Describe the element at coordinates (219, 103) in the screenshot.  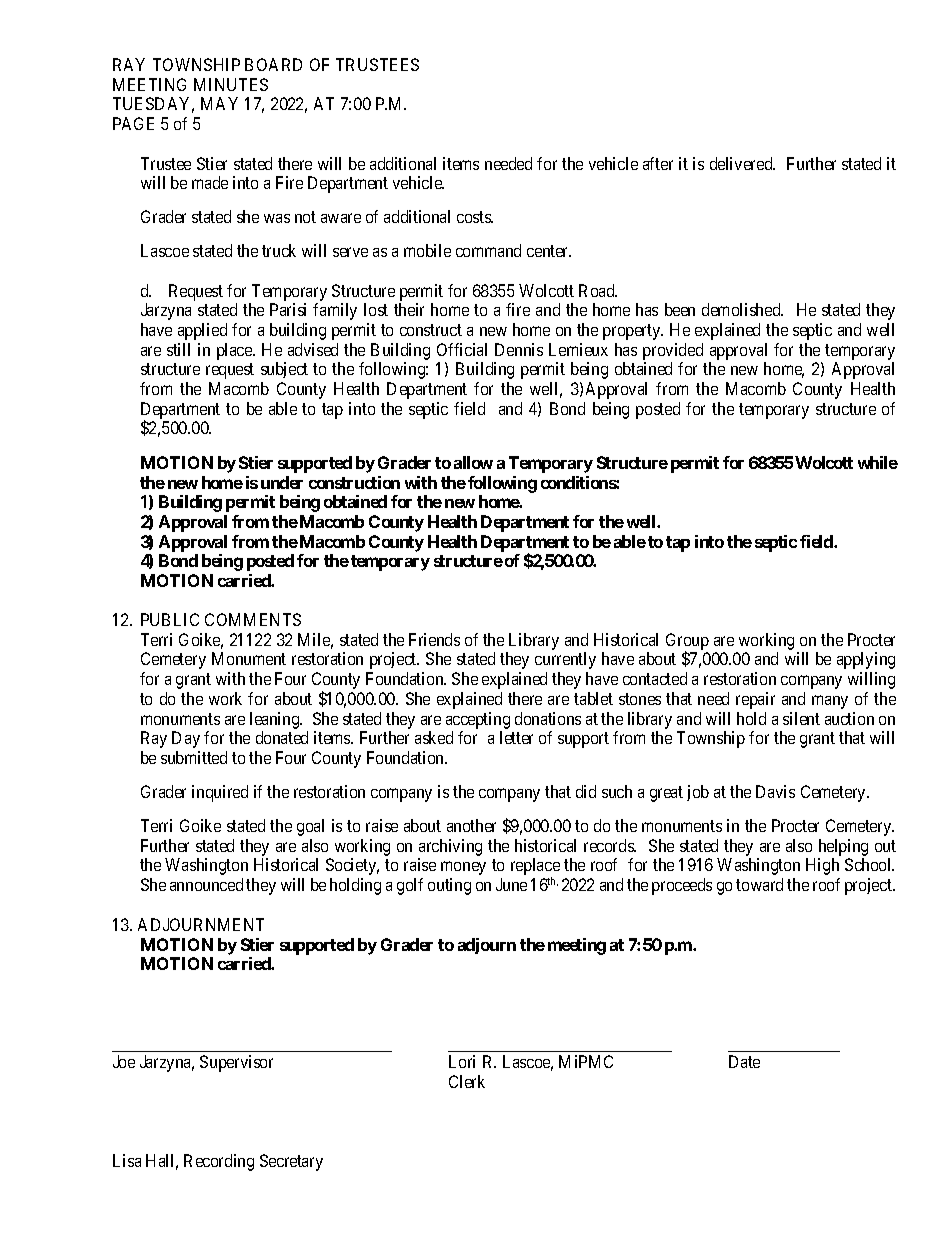
I see `MAY` at that location.
